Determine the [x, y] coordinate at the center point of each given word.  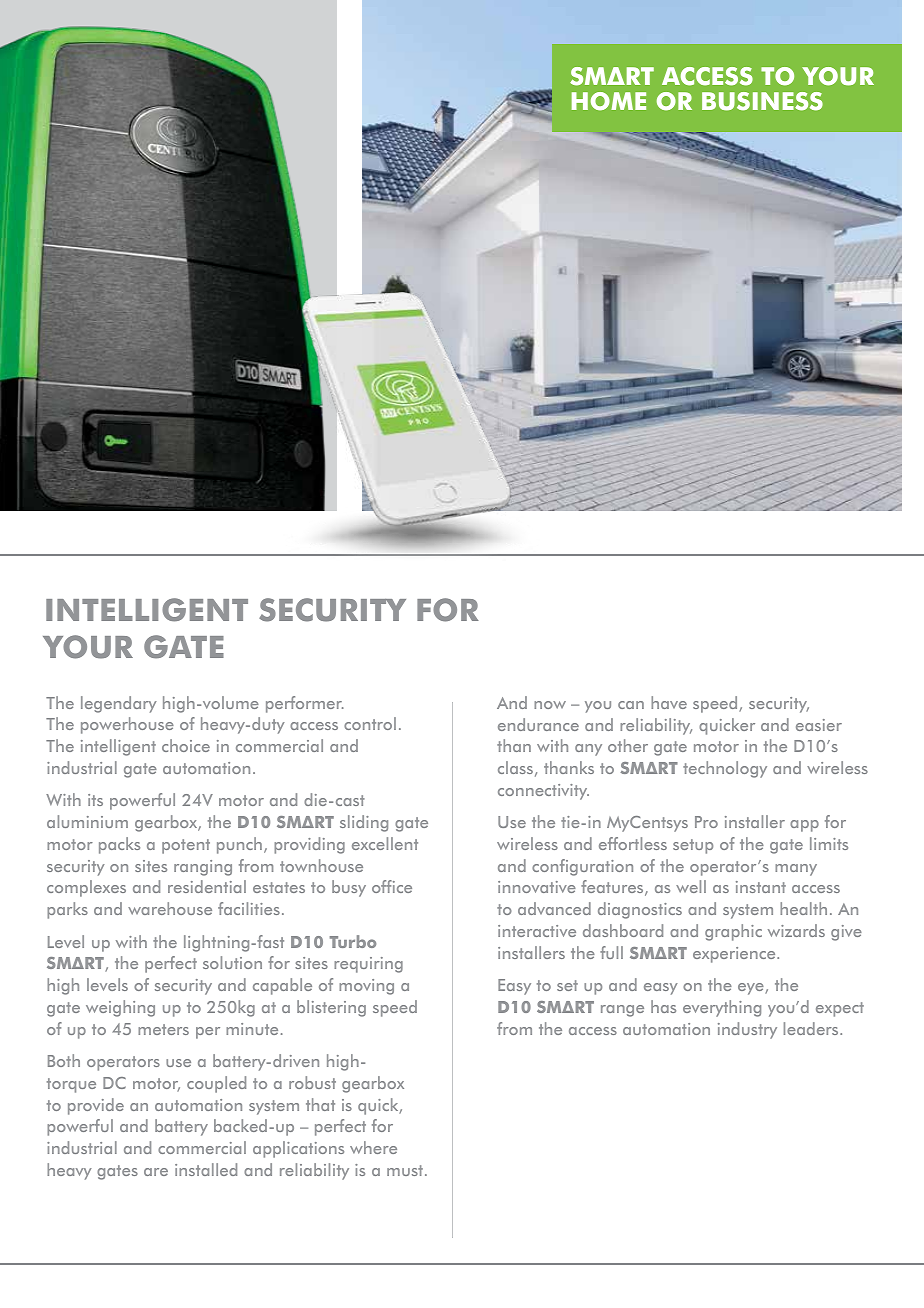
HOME [609, 101]
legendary [119, 704]
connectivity [543, 792]
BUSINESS [762, 101]
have [669, 702]
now [550, 705]
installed [206, 1169]
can [631, 705]
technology [725, 769]
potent [186, 846]
